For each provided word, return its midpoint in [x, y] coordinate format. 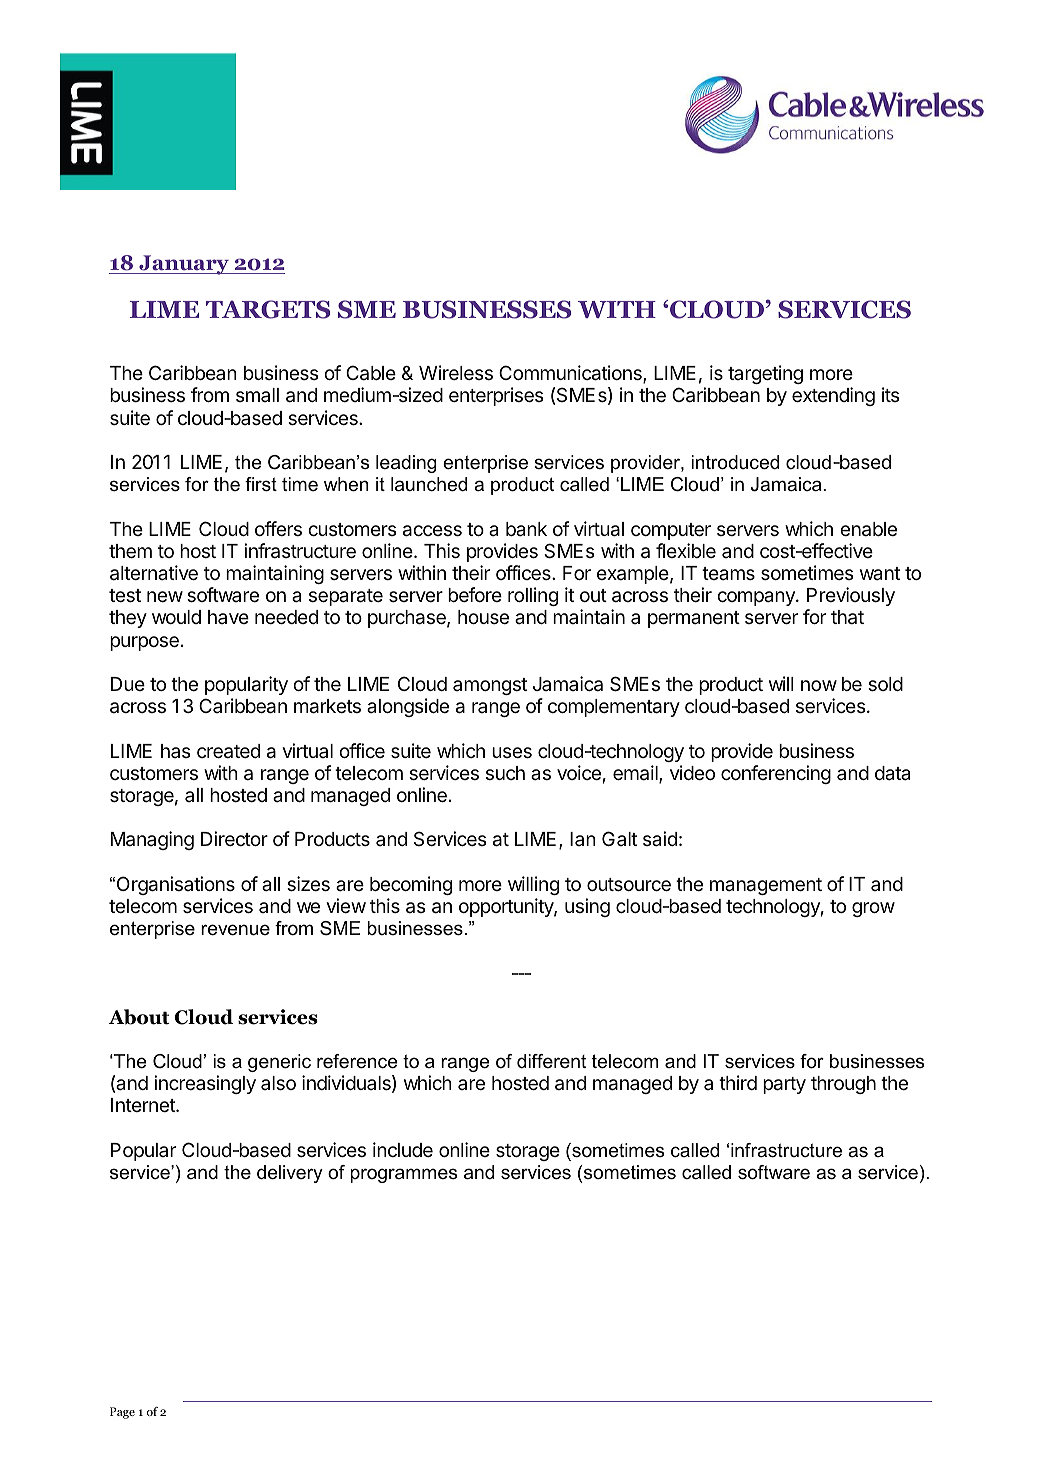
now [819, 685]
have [228, 617]
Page [122, 1413]
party [784, 1085]
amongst [490, 686]
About [139, 1017]
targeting [765, 374]
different [551, 1061]
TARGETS [268, 309]
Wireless [456, 372]
